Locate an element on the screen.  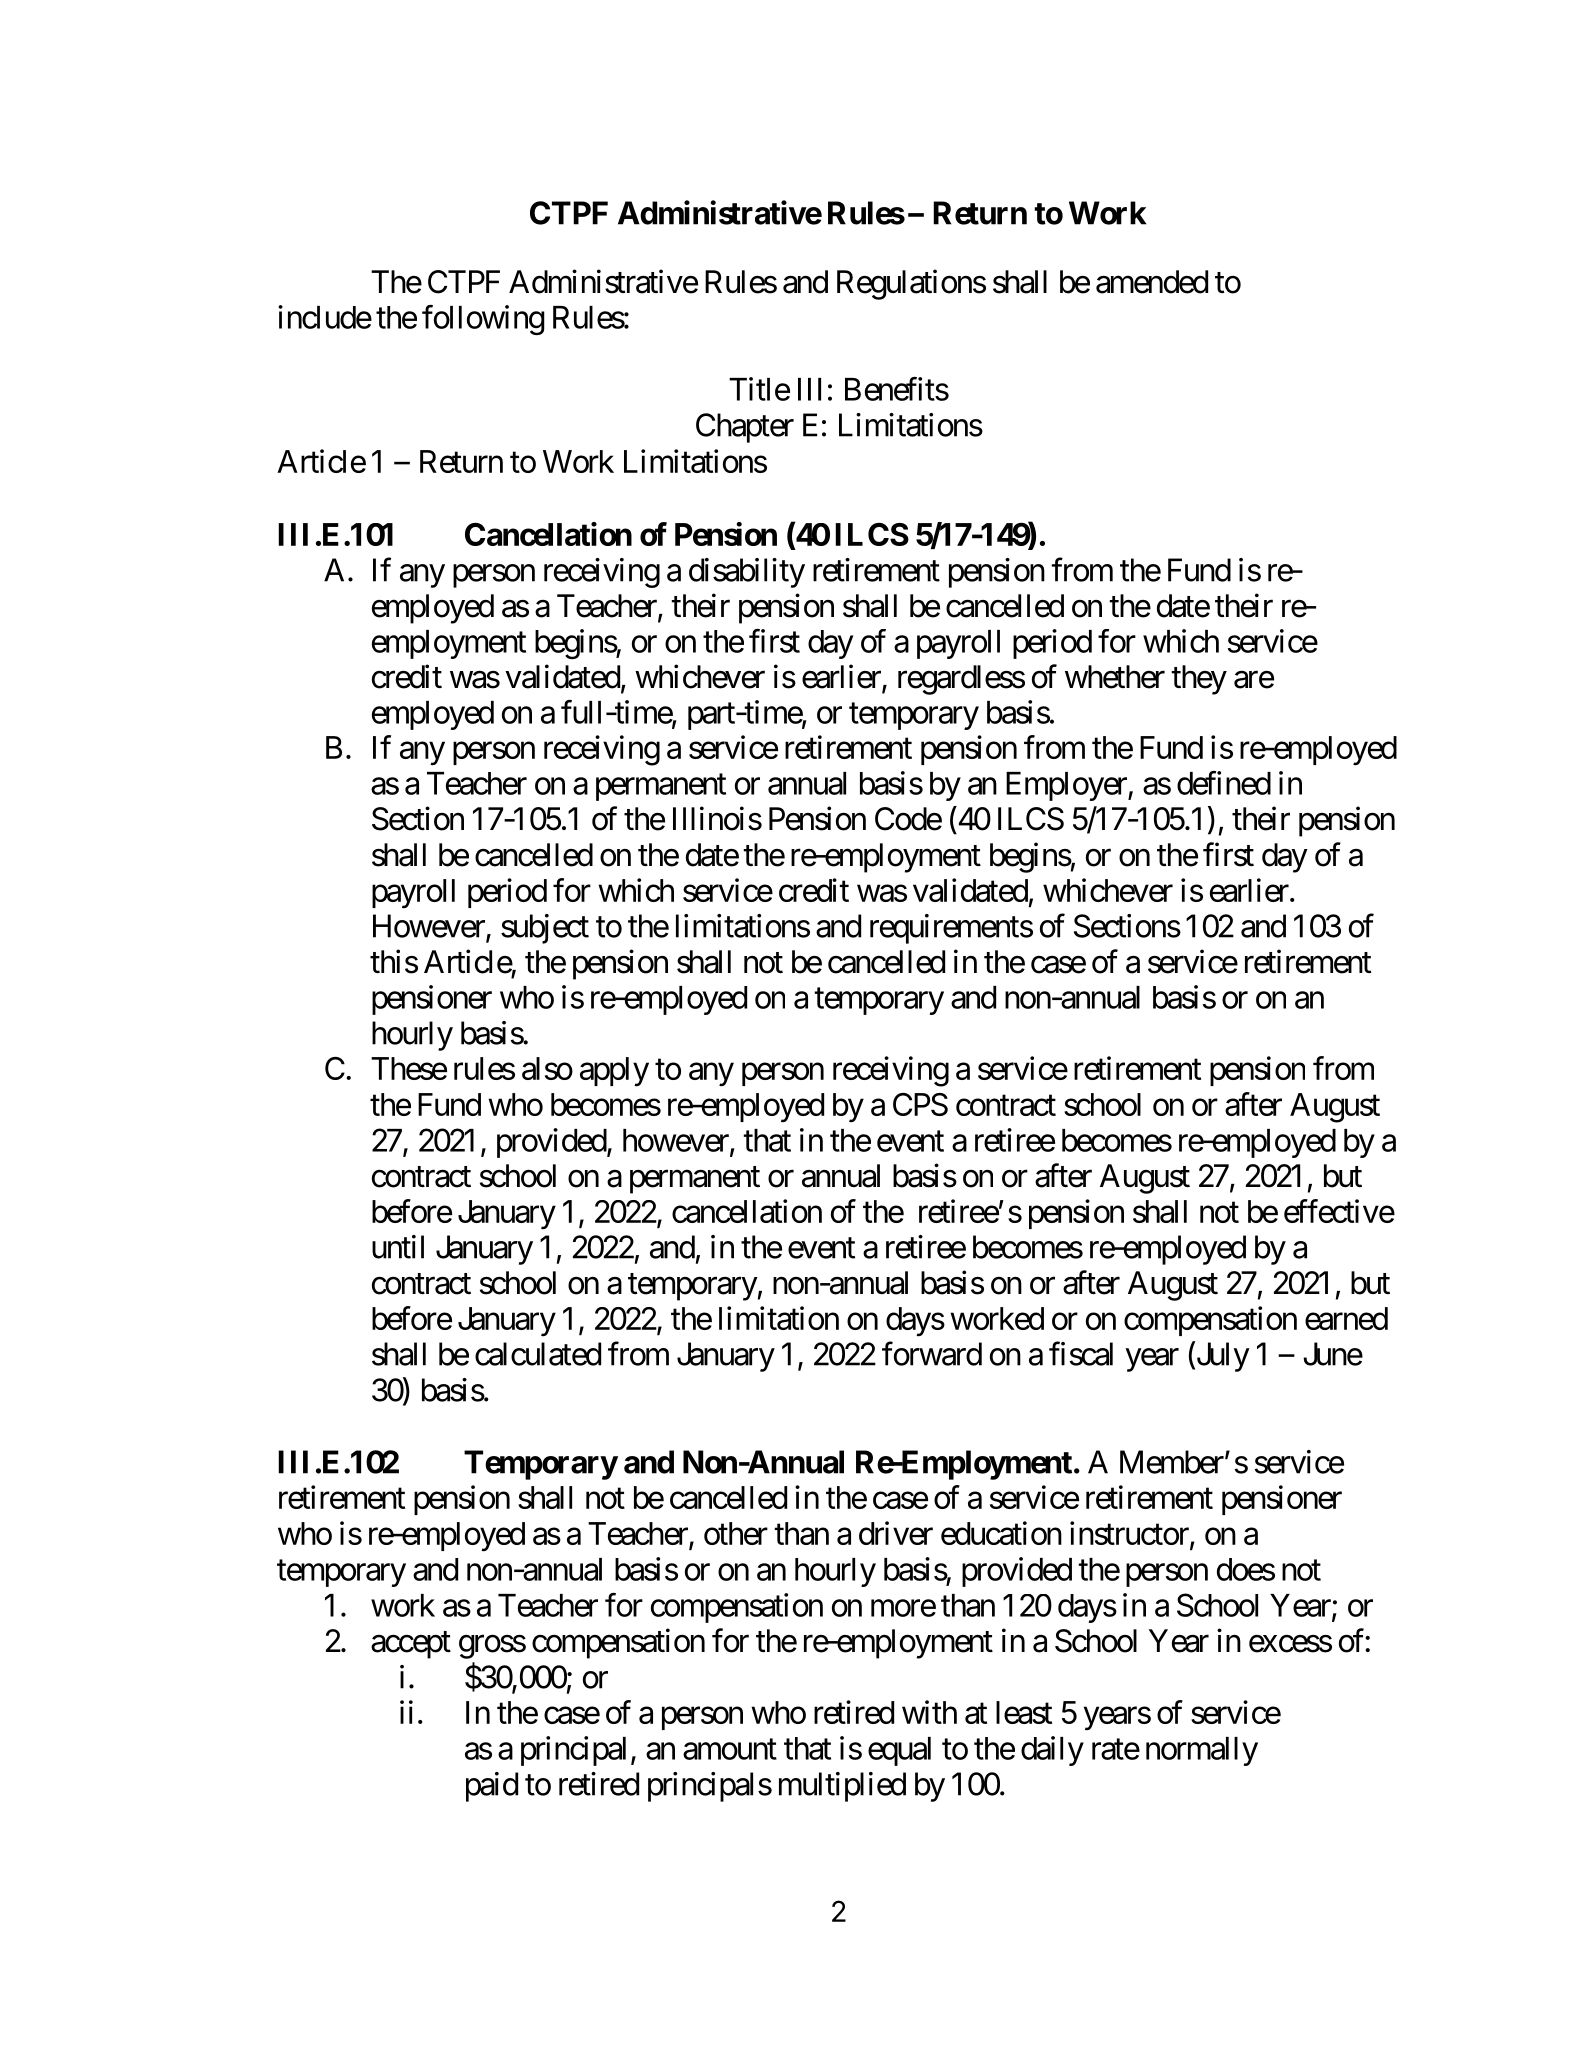
subject is located at coordinates (545, 929).
